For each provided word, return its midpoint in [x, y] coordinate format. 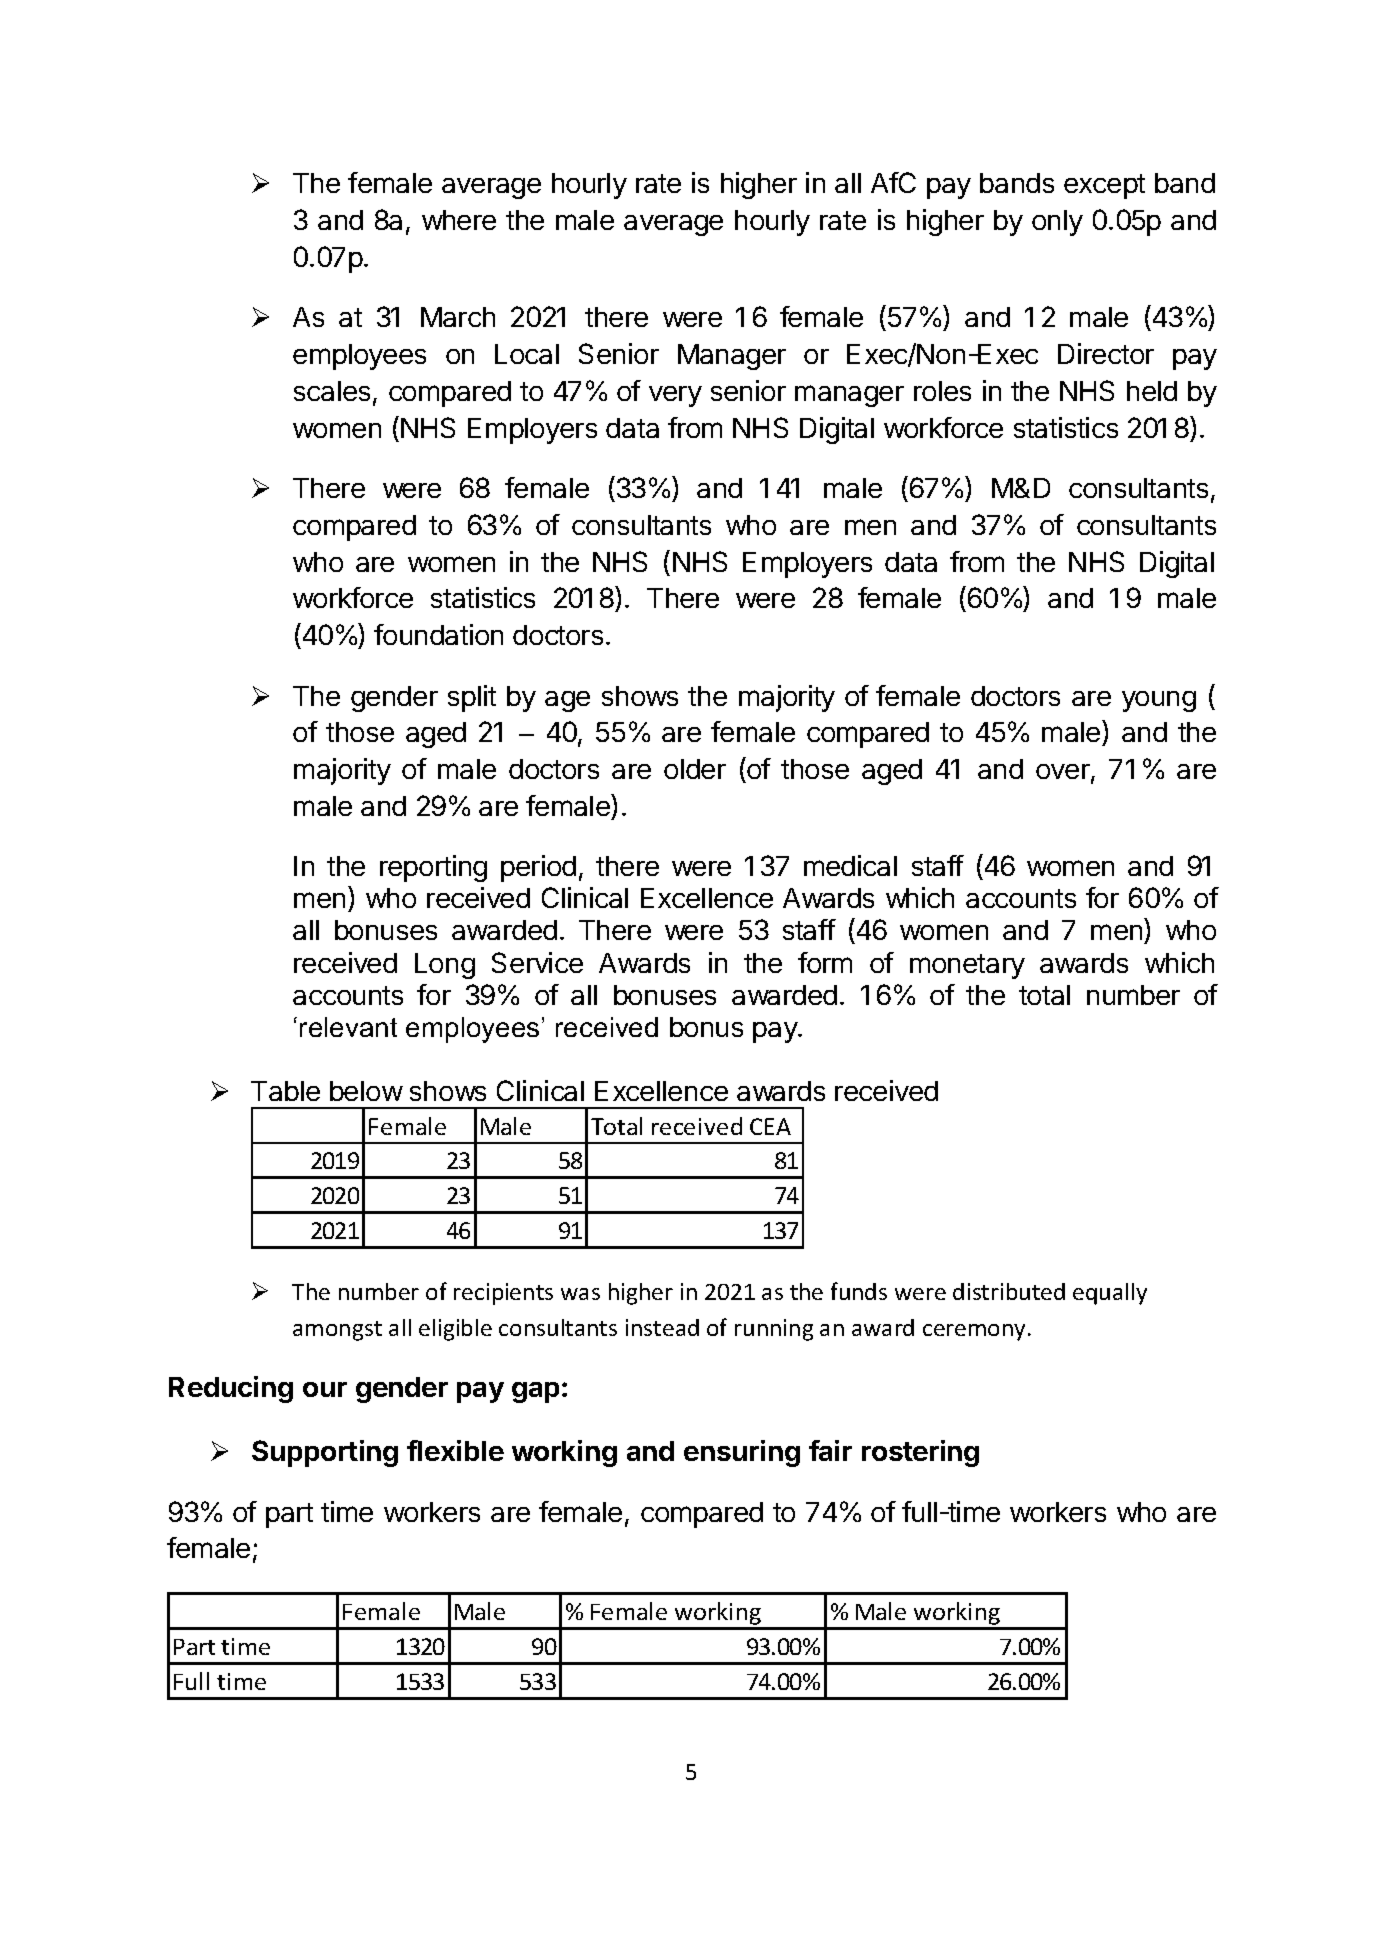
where [459, 220]
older [695, 769]
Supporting [325, 1453]
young [1159, 701]
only [1057, 223]
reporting [433, 868]
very [675, 396]
